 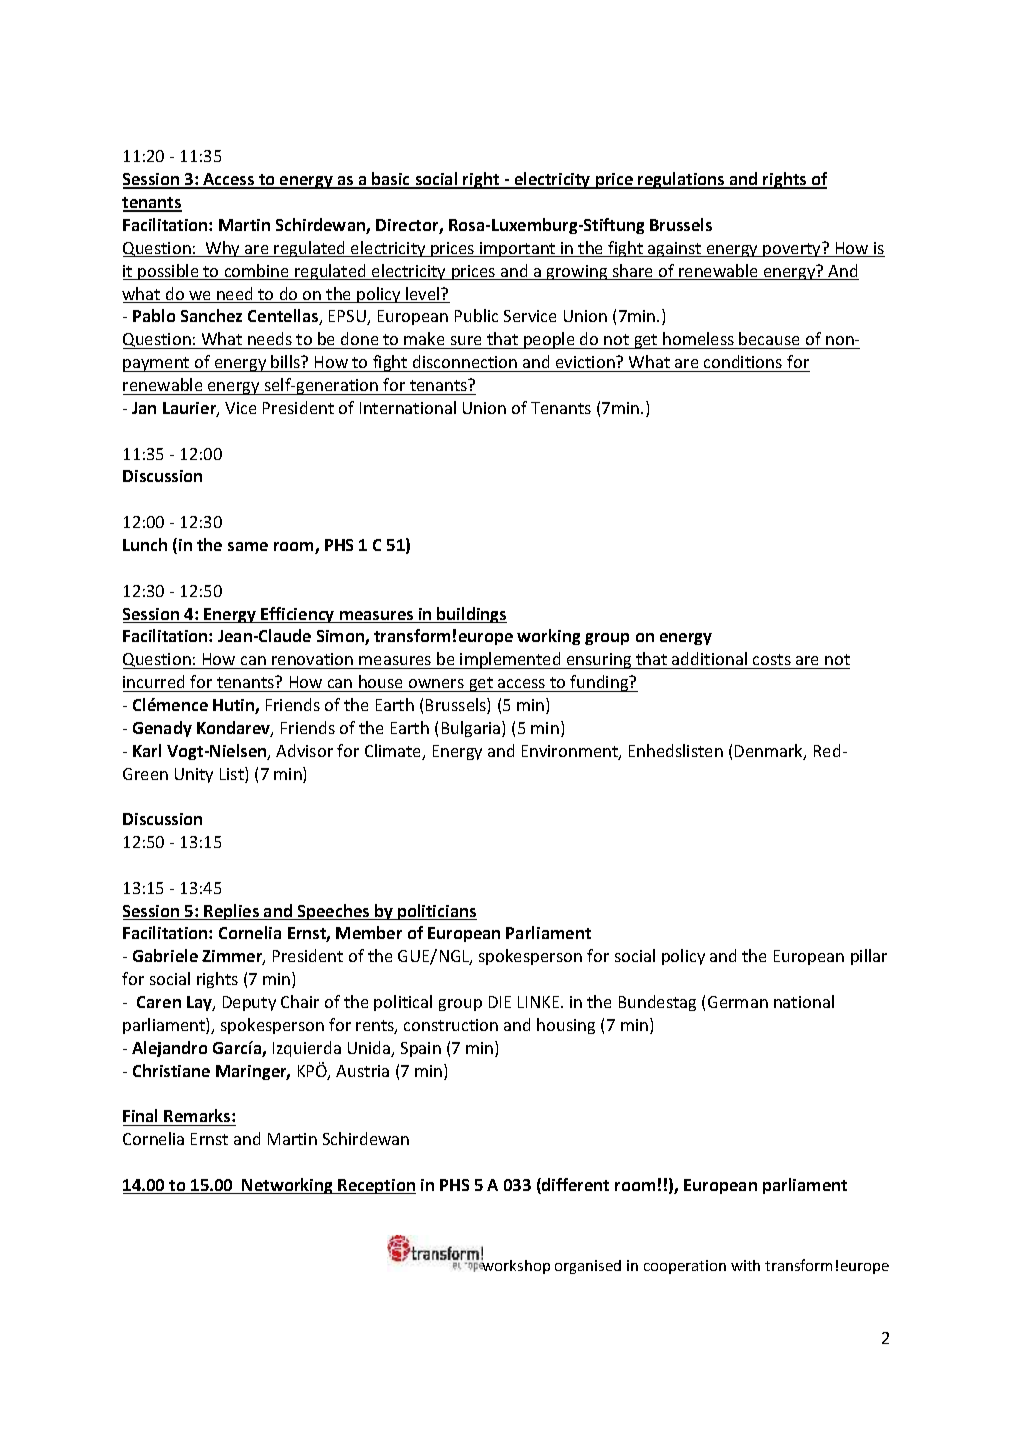 I want to click on Unity, so click(x=194, y=775).
